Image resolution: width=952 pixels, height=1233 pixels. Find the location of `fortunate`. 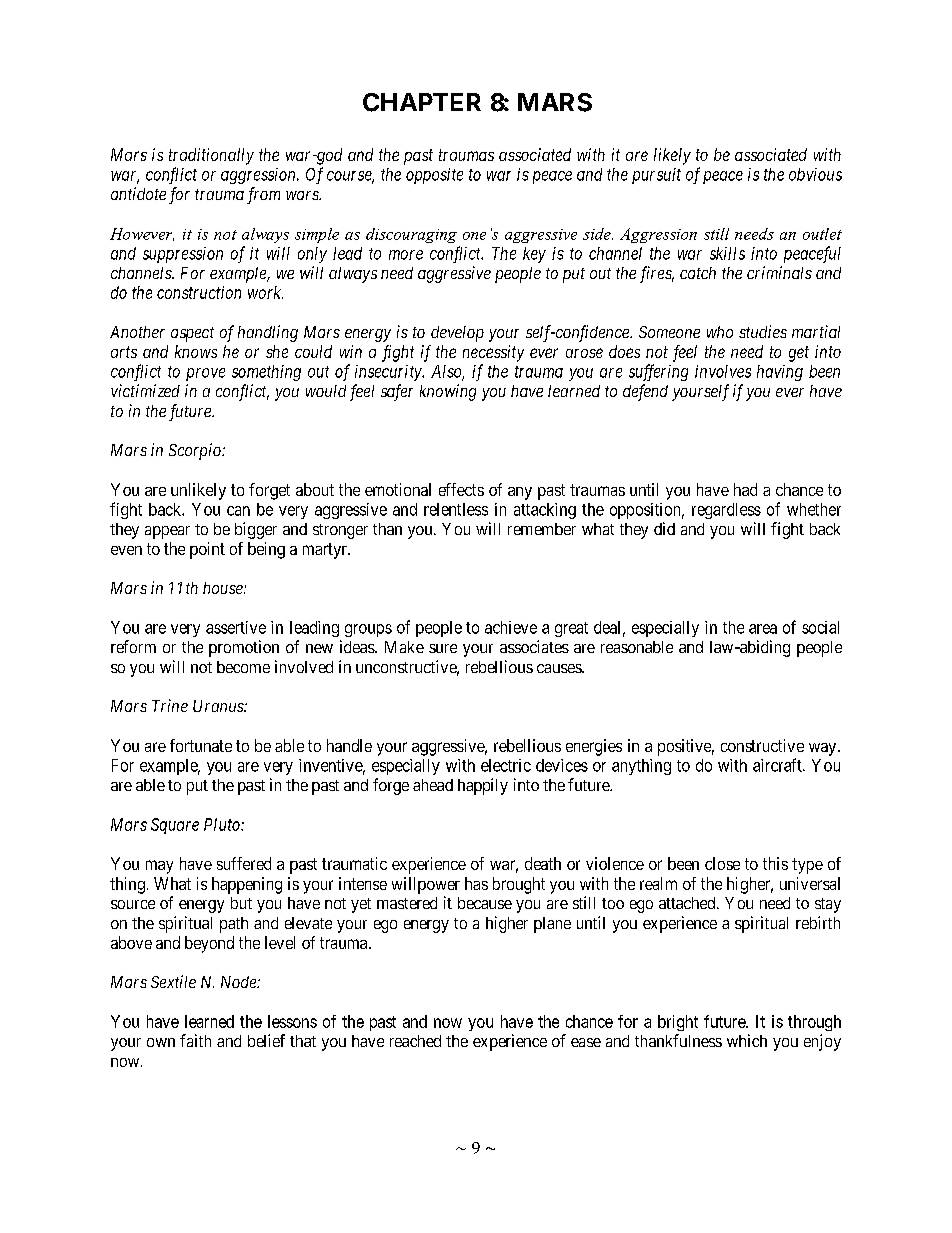

fortunate is located at coordinates (201, 745).
